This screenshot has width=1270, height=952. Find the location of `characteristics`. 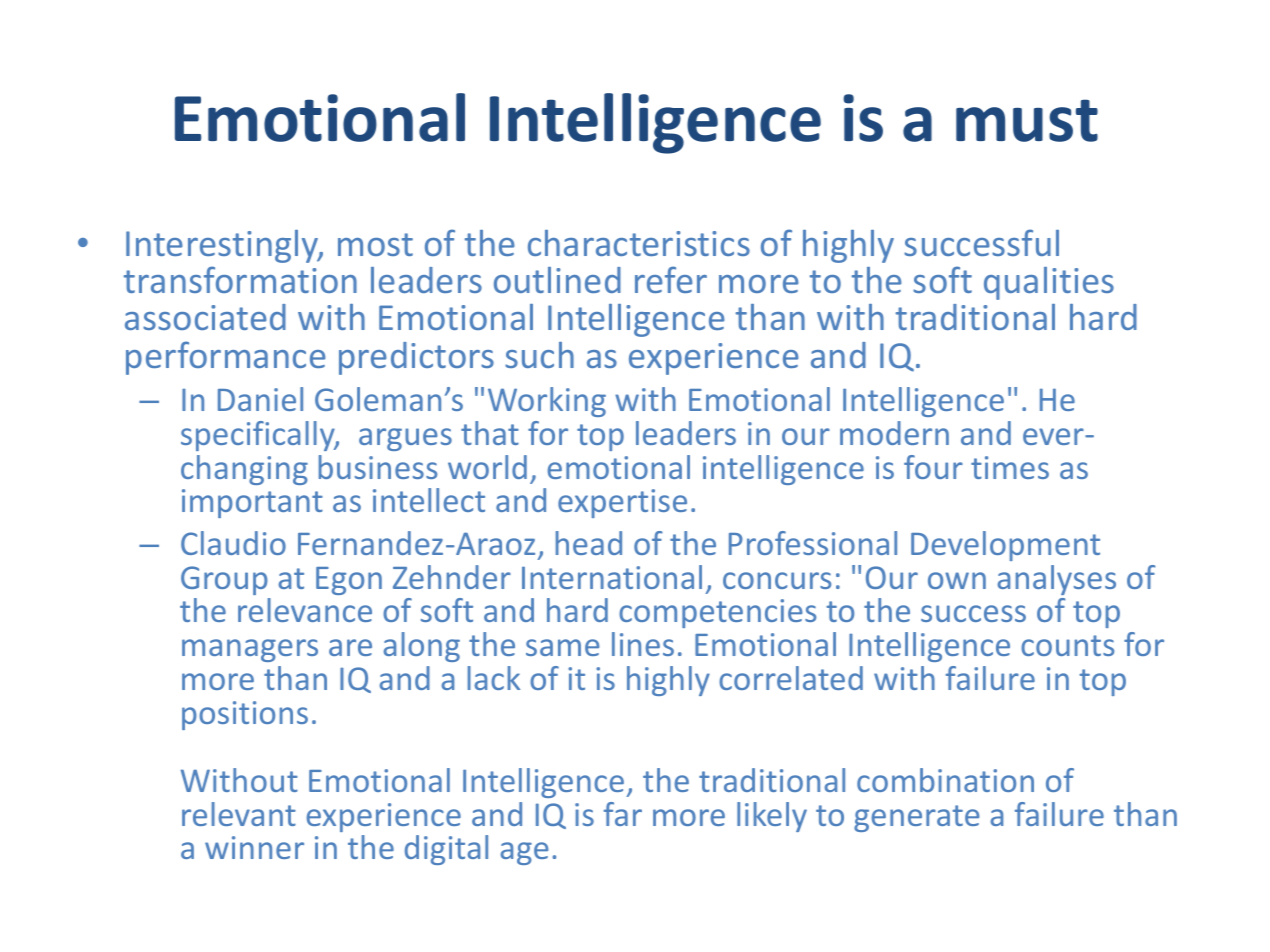

characteristics is located at coordinates (639, 243).
